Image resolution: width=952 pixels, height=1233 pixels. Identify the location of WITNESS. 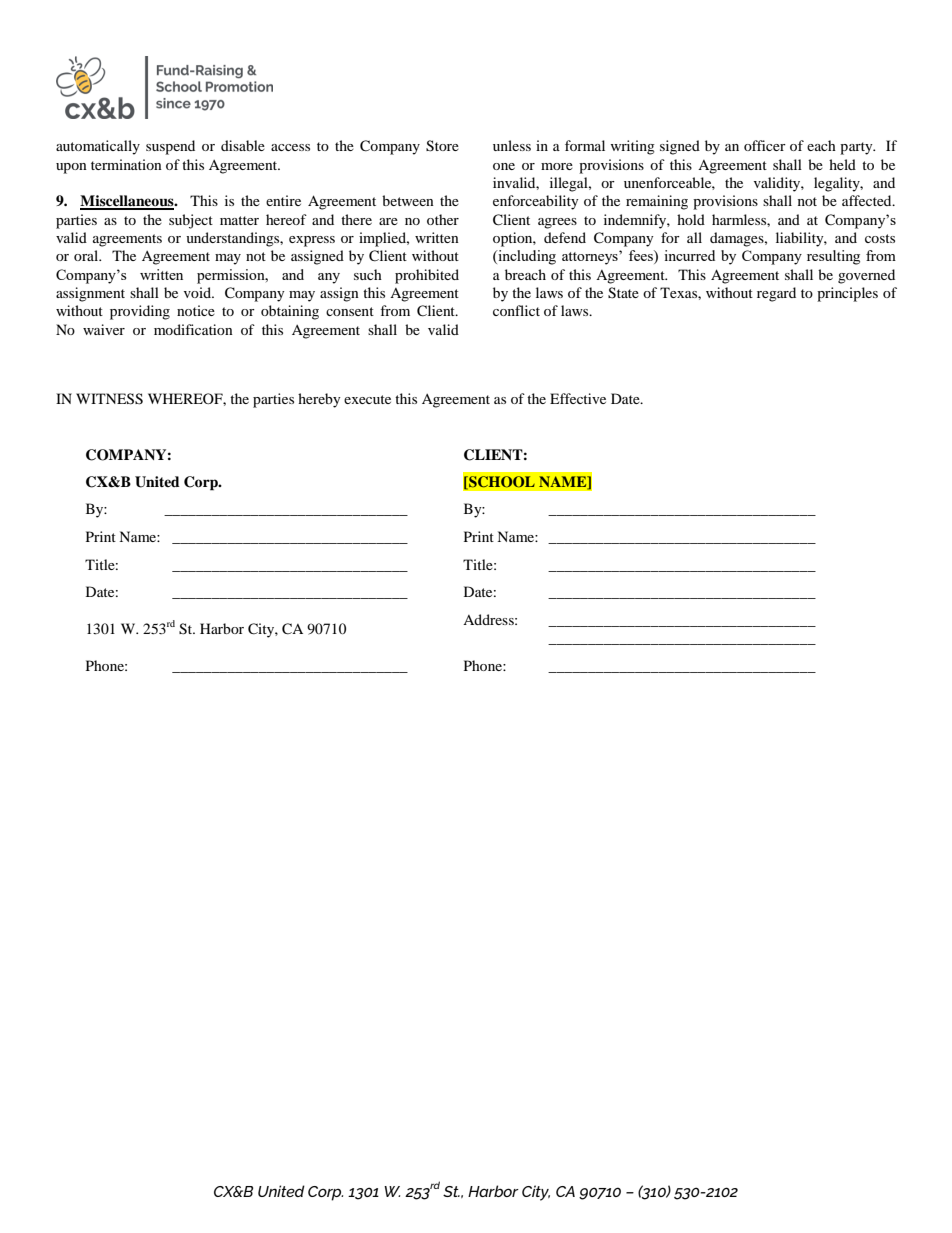
(109, 399).
